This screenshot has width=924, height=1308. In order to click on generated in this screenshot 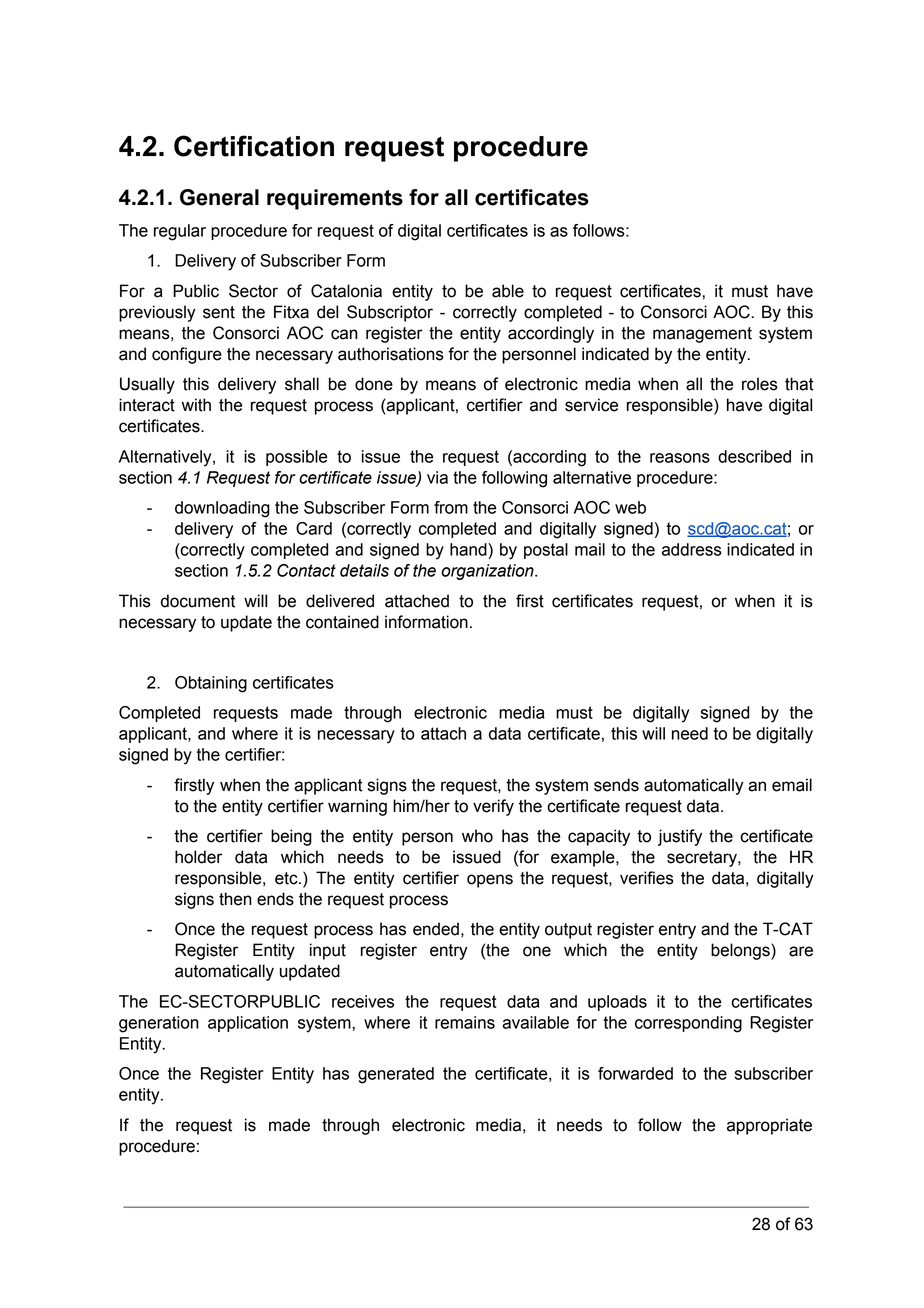, I will do `click(396, 1075)`.
